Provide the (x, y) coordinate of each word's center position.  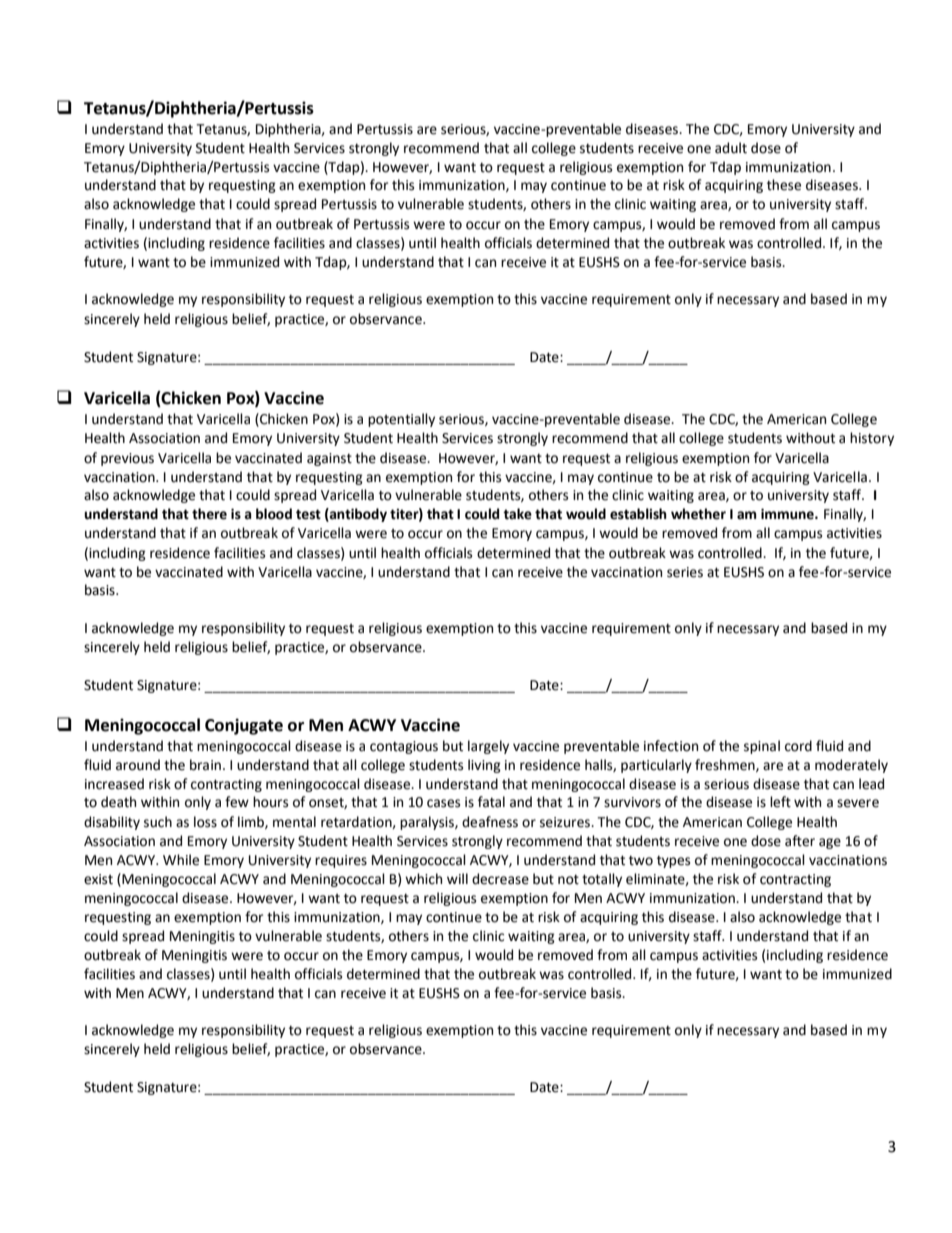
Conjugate (244, 726)
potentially (401, 420)
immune (788, 514)
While (181, 860)
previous (127, 459)
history (872, 439)
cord (798, 746)
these (784, 185)
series (685, 572)
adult (731, 148)
